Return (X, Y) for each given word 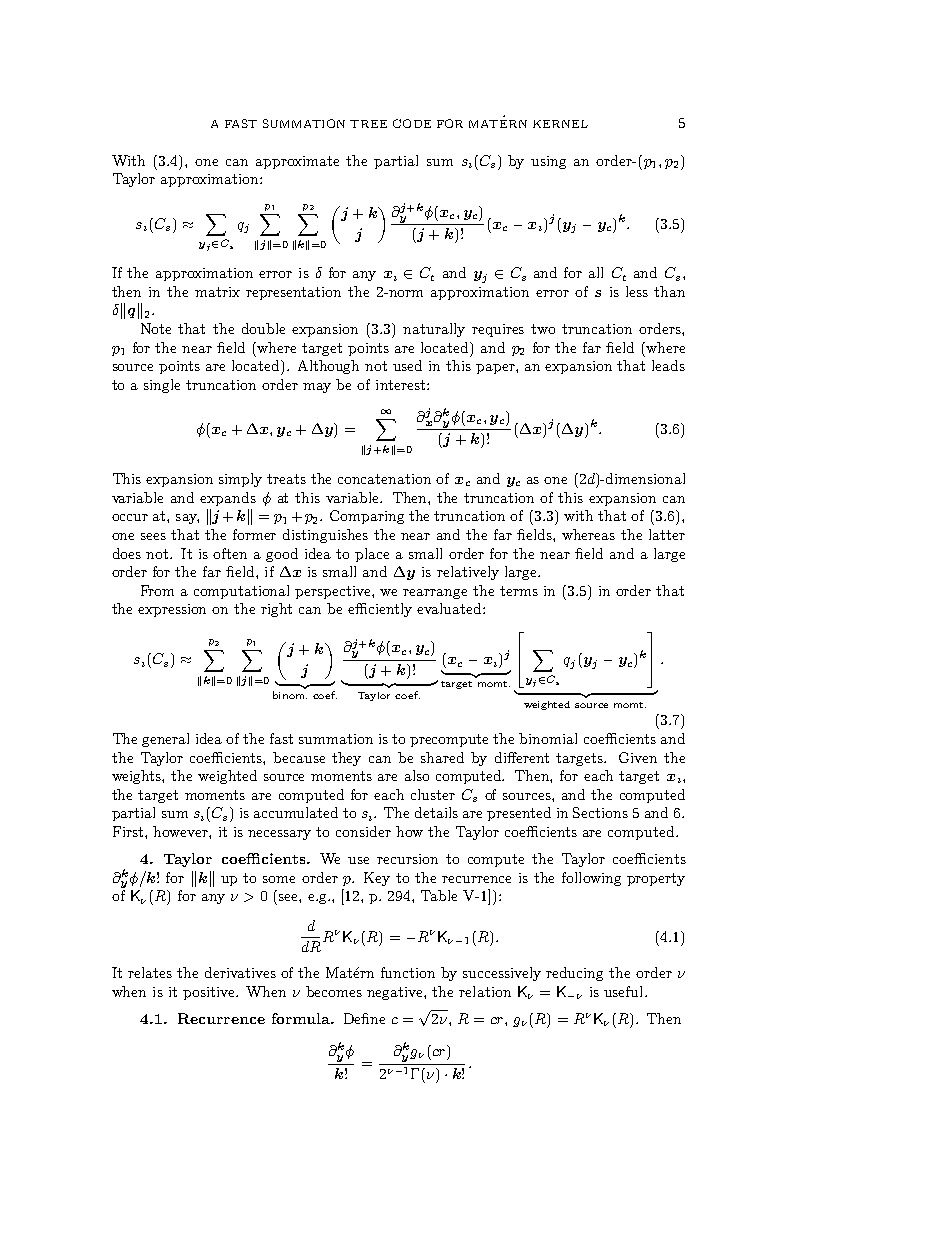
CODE (412, 123)
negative (396, 993)
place (372, 555)
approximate (297, 162)
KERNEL (560, 124)
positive (210, 993)
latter (667, 534)
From (157, 590)
